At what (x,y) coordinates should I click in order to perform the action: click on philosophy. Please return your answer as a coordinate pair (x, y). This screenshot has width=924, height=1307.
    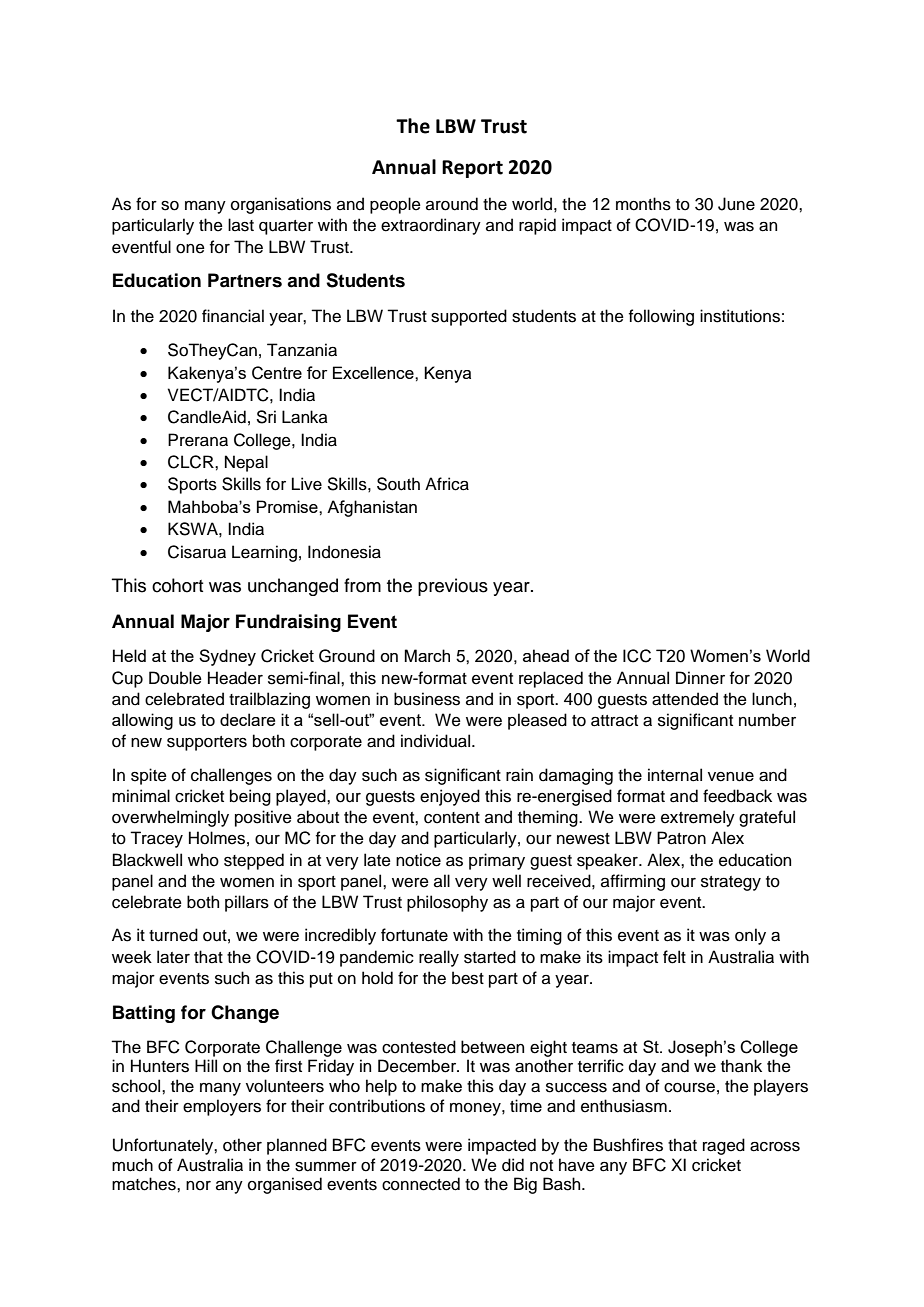
    Looking at the image, I should click on (447, 903).
